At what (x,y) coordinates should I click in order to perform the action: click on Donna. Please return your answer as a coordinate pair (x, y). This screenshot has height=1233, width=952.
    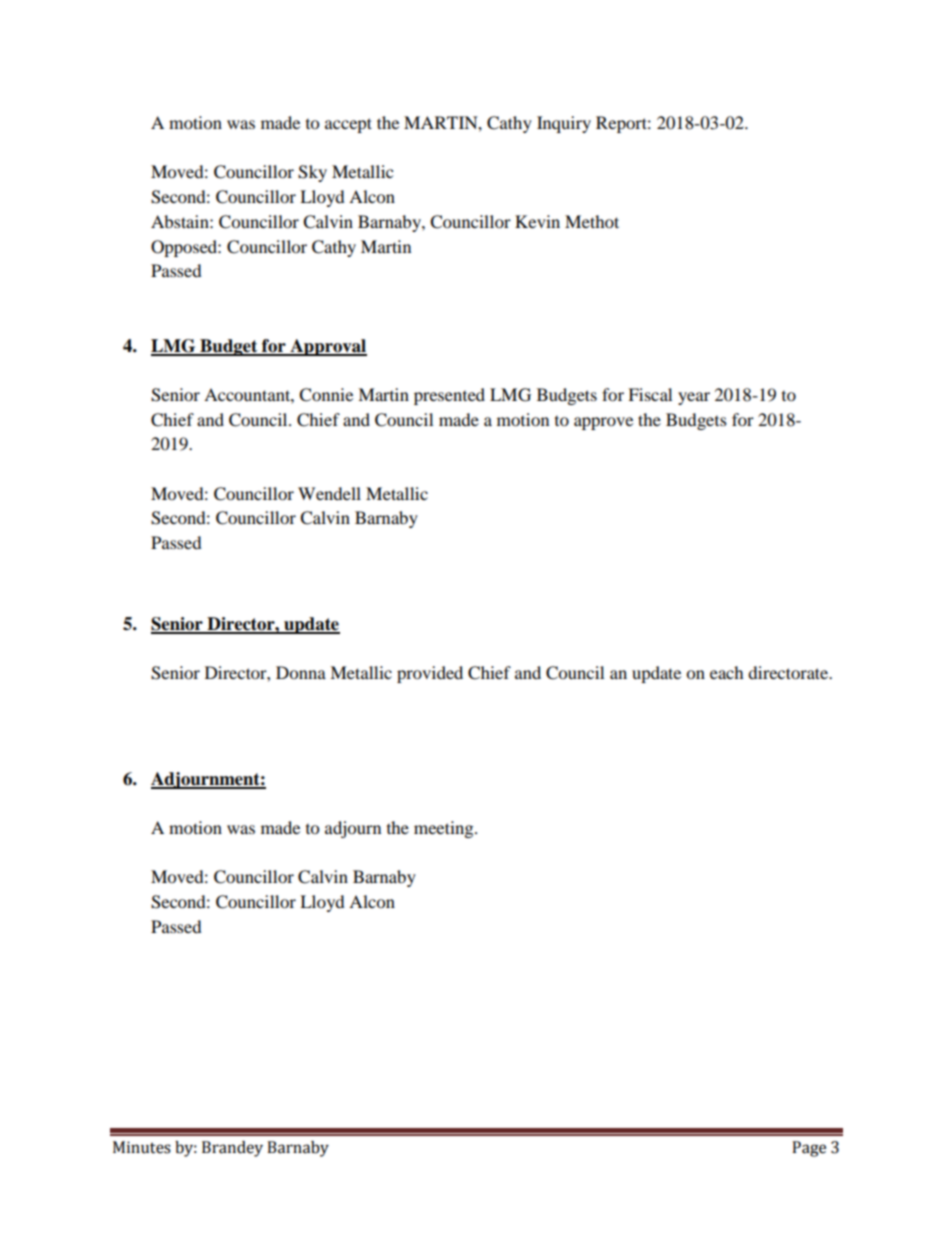
    Looking at the image, I should click on (301, 672).
